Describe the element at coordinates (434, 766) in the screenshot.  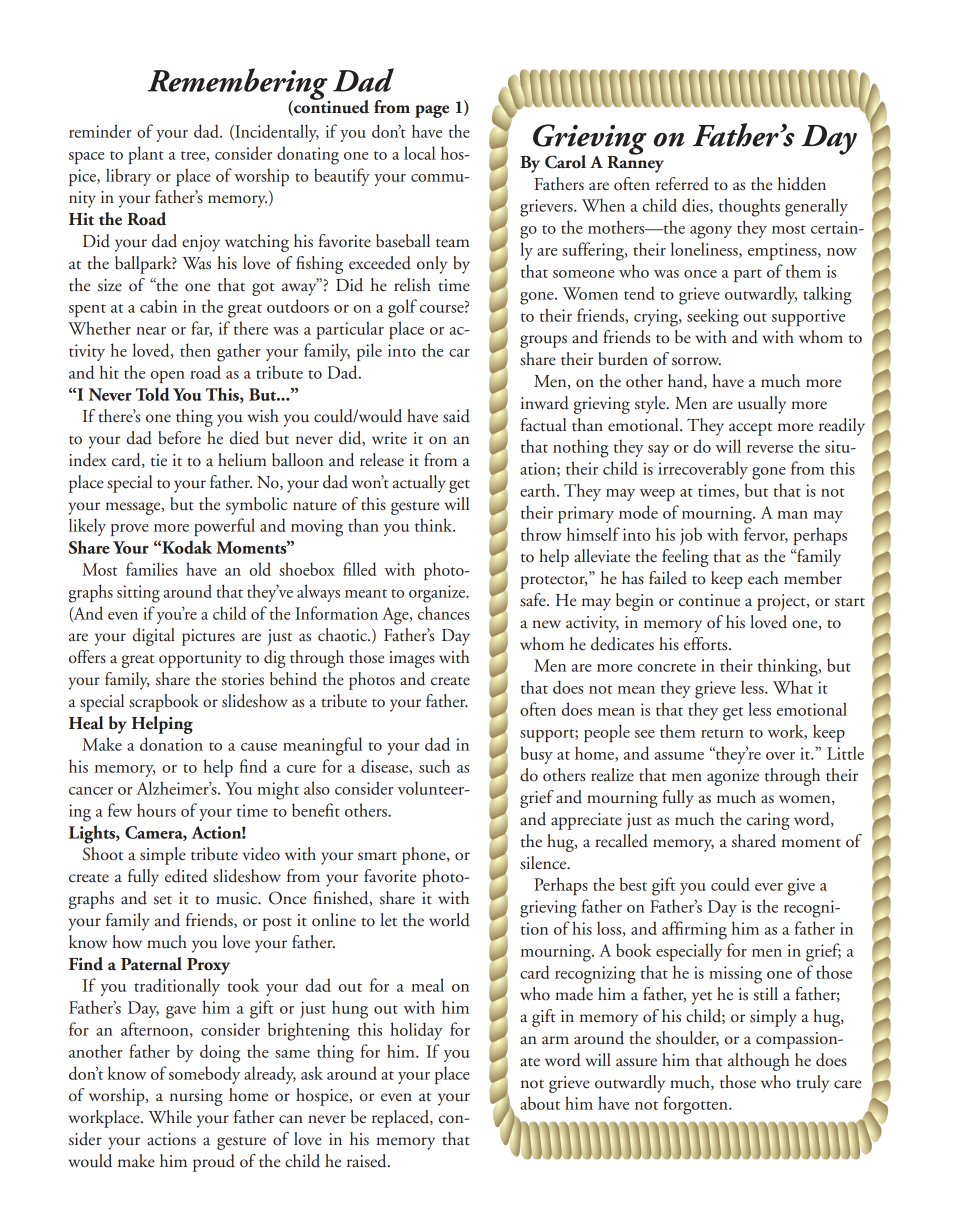
I see `such` at that location.
